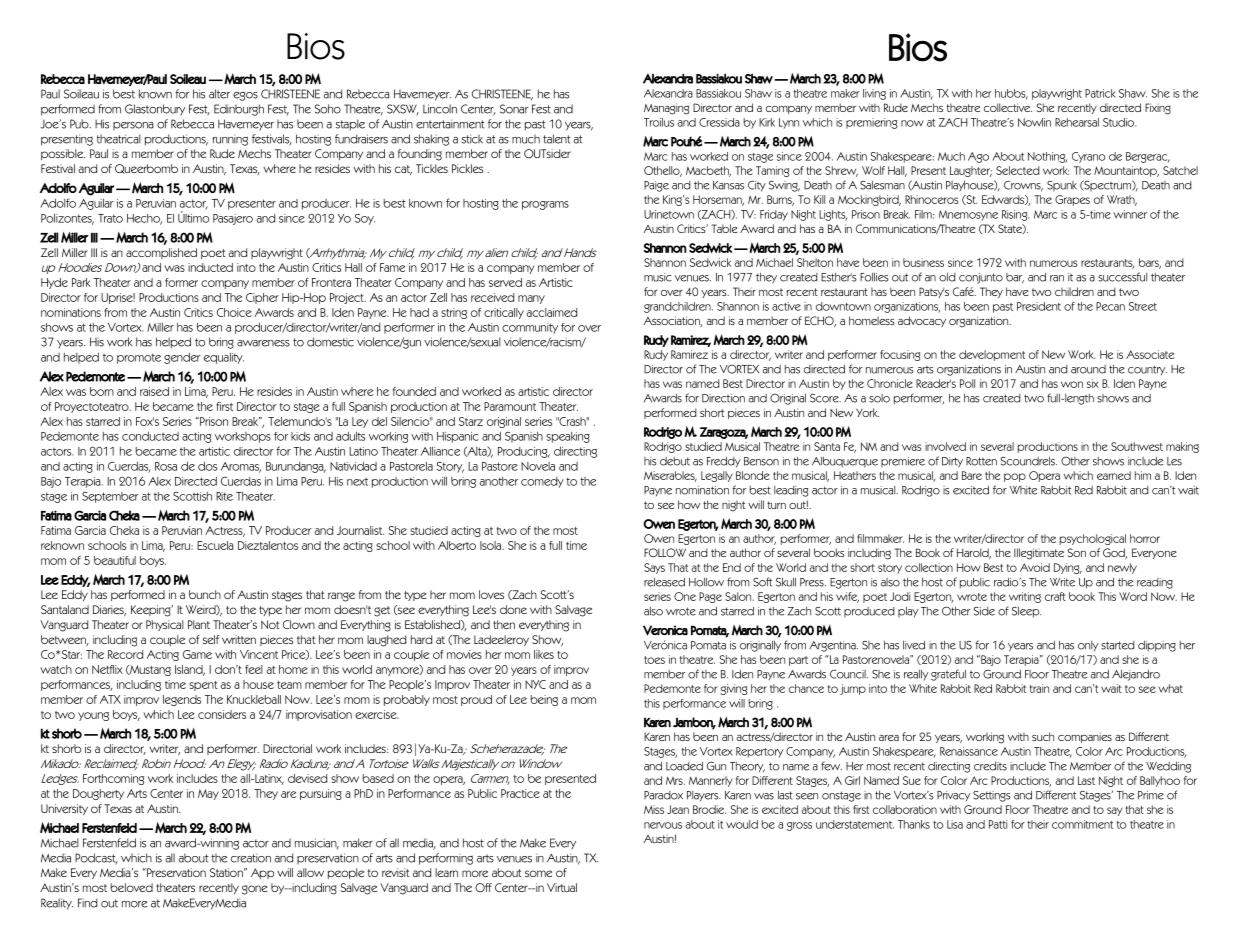 This page has width=1233, height=952. I want to click on comedy, so click(542, 482).
